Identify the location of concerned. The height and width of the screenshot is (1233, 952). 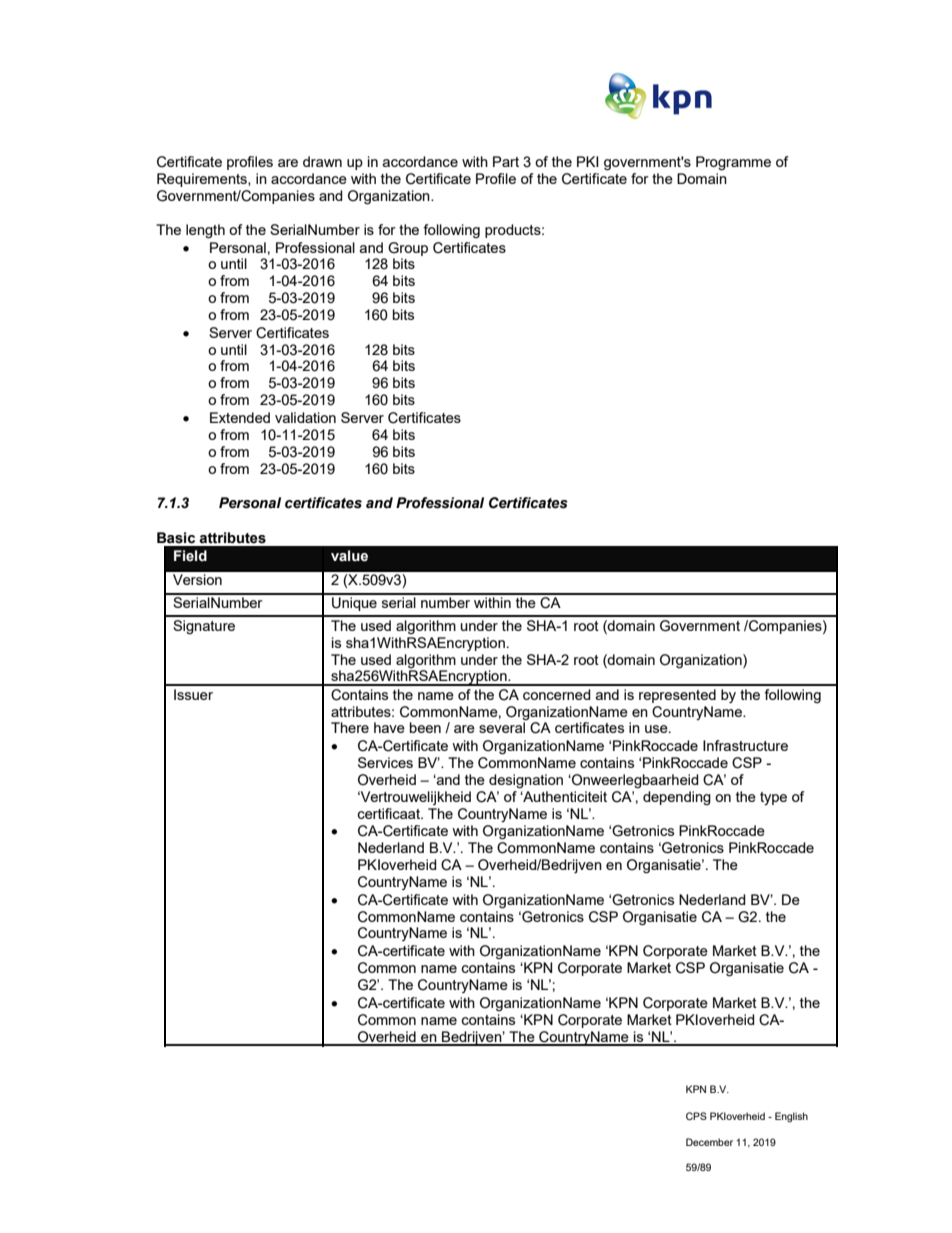
(557, 694).
